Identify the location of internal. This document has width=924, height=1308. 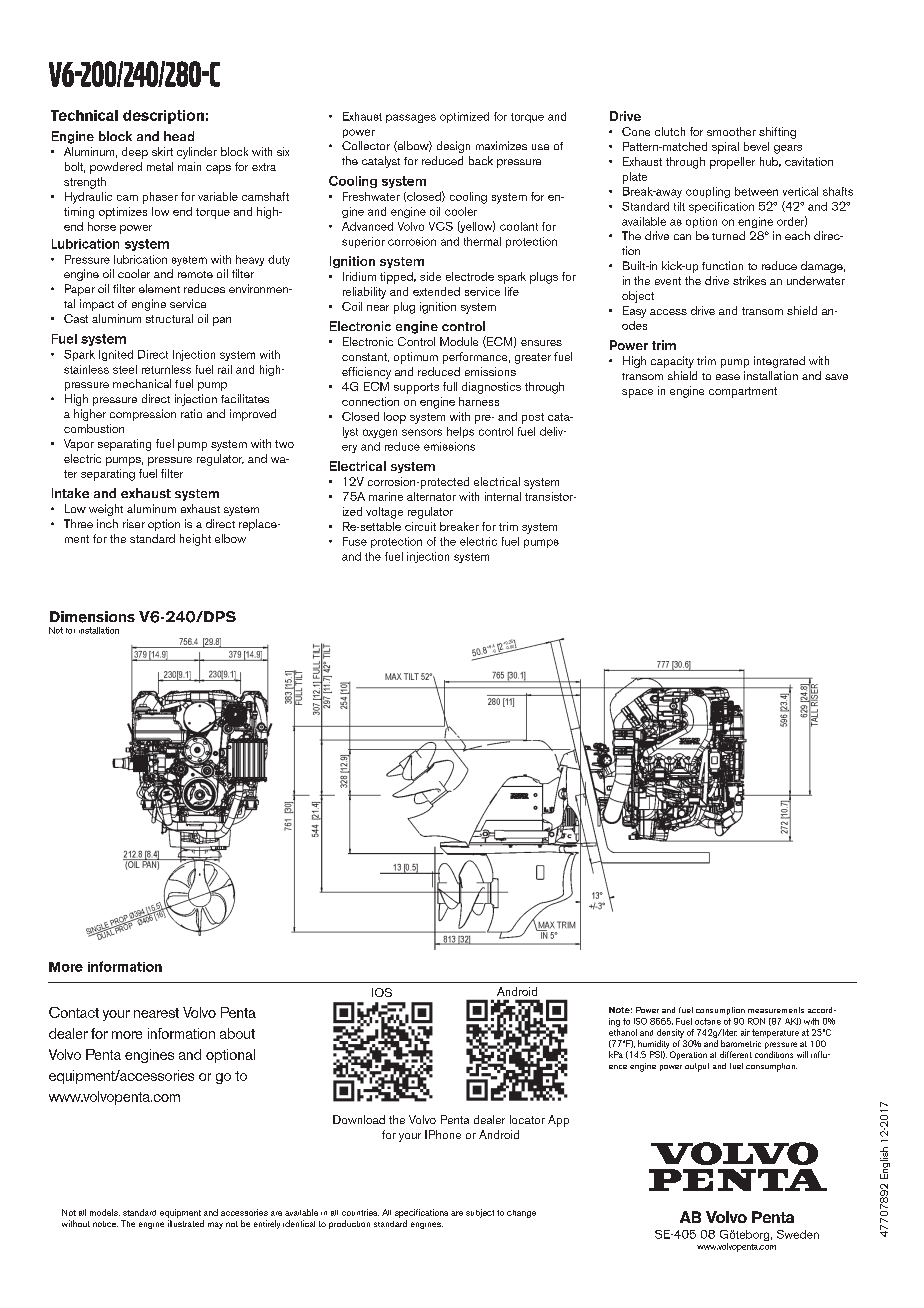
(503, 496).
